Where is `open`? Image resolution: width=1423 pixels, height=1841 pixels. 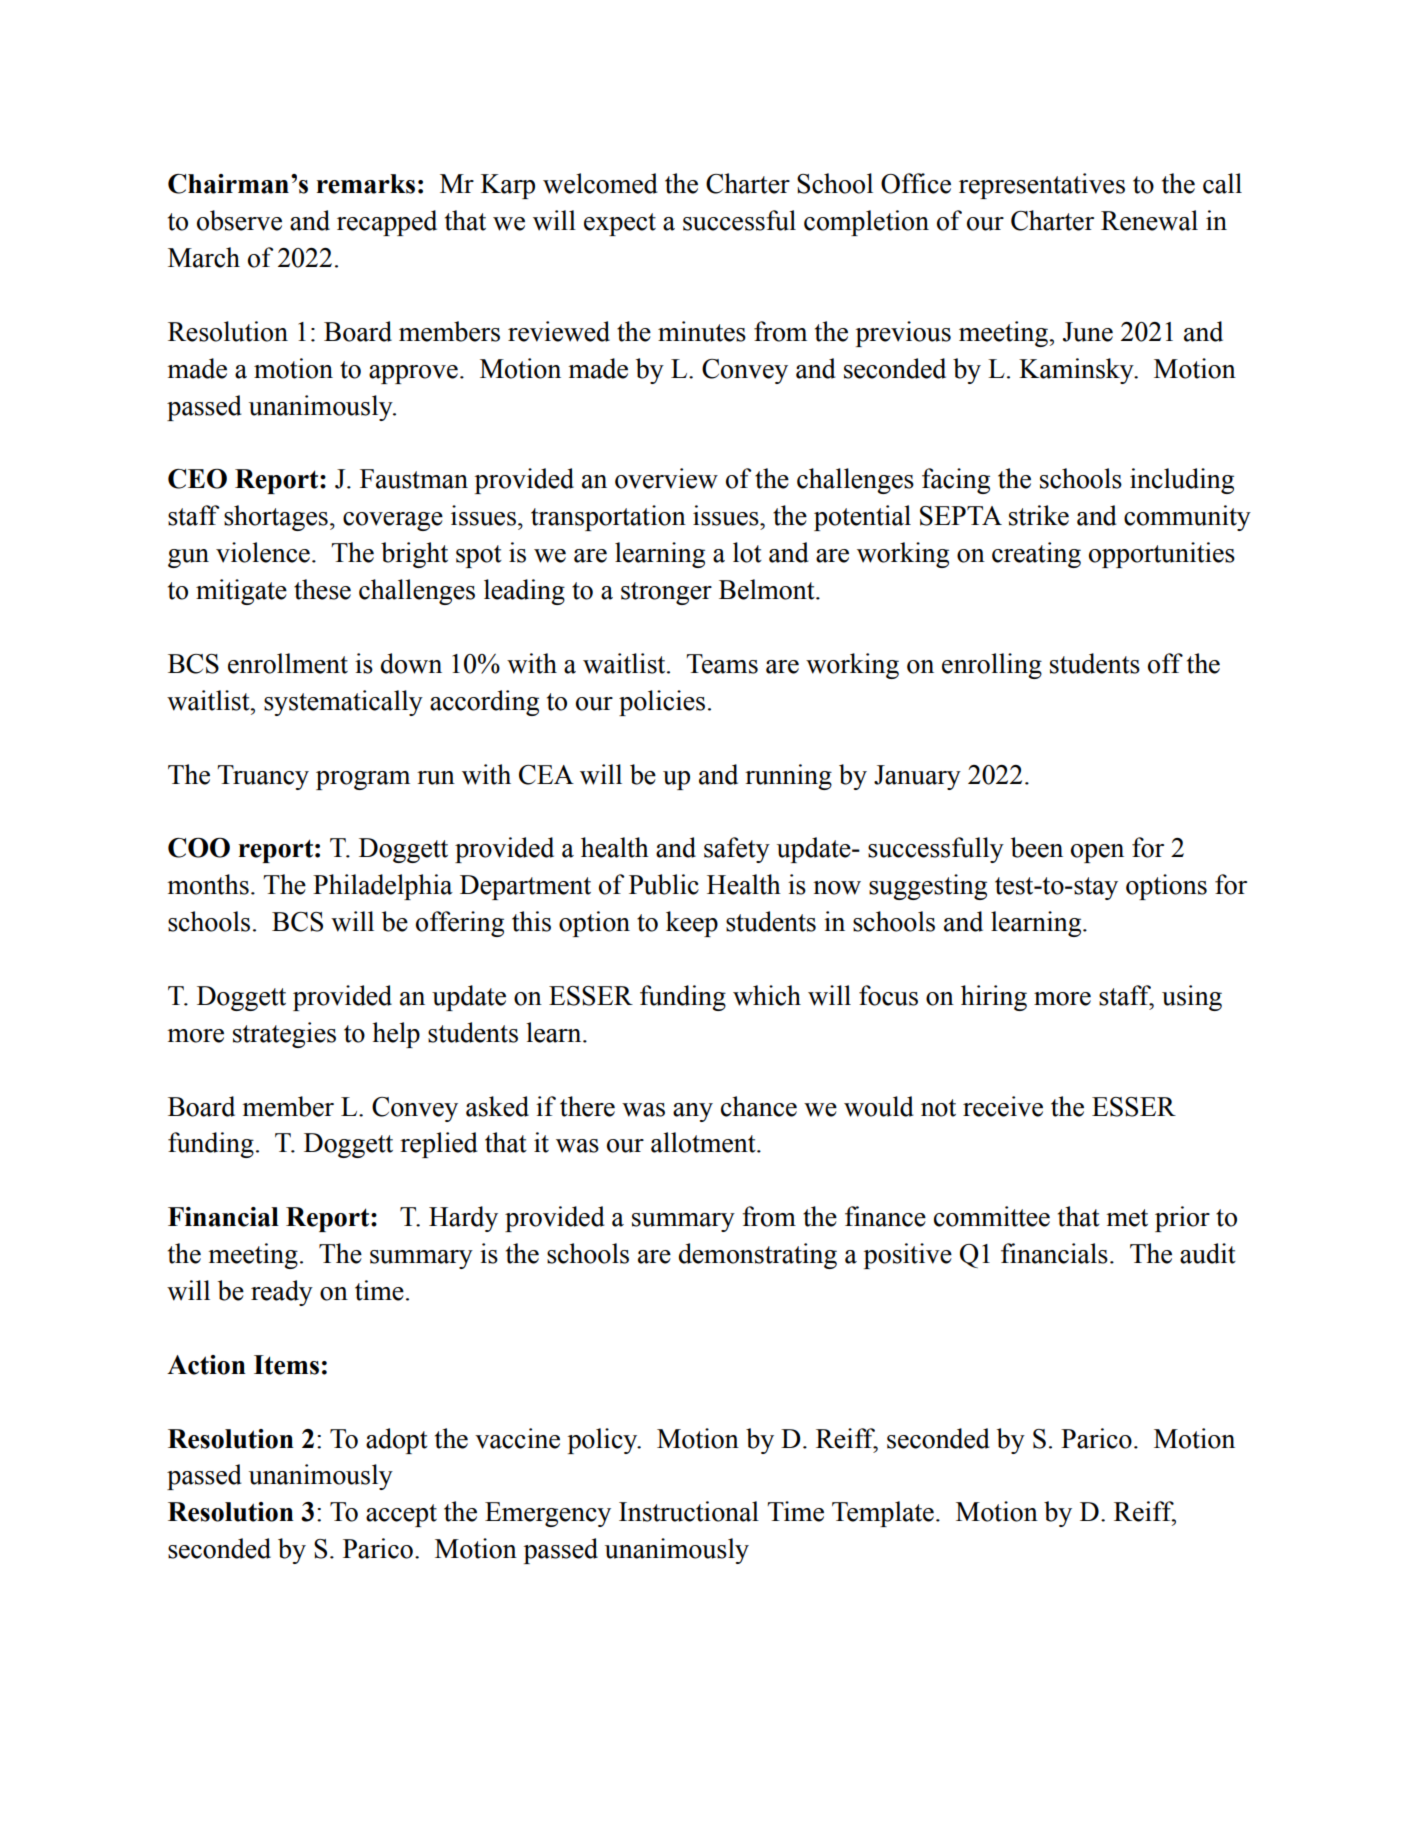
open is located at coordinates (1097, 853).
